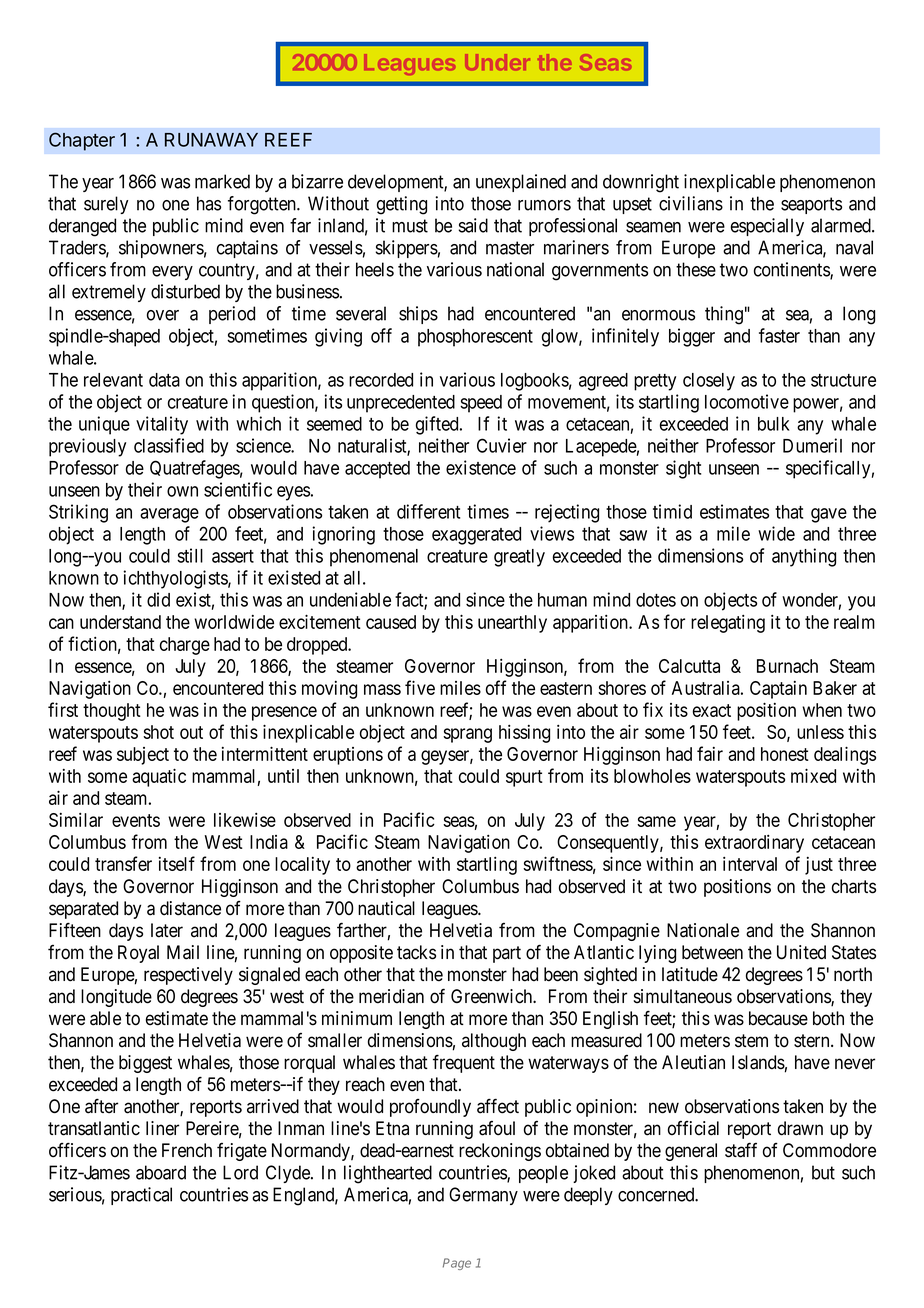 This screenshot has width=924, height=1308. Describe the element at coordinates (222, 181) in the screenshot. I see `marked` at that location.
